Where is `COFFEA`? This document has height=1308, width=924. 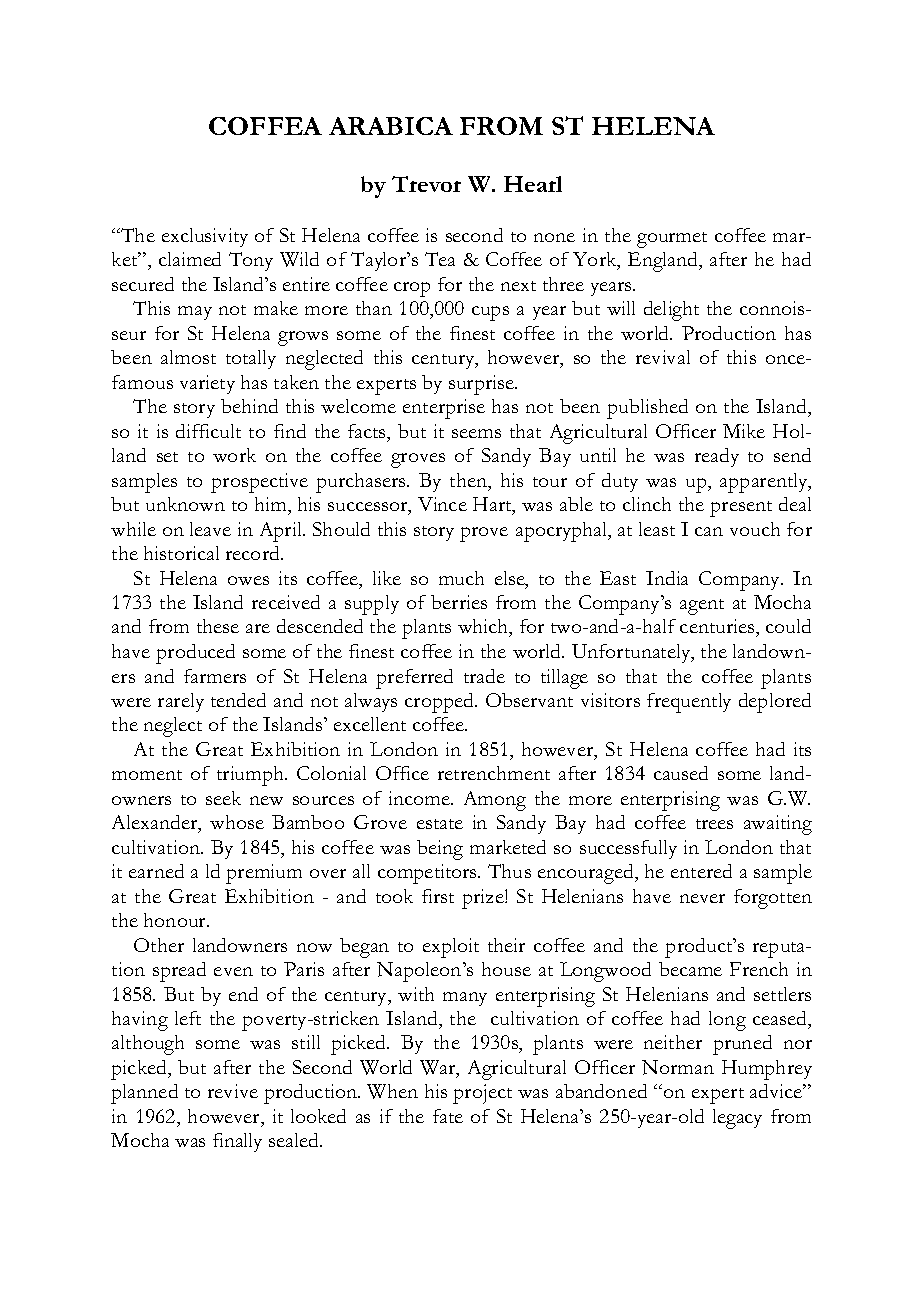 COFFEA is located at coordinates (265, 126).
